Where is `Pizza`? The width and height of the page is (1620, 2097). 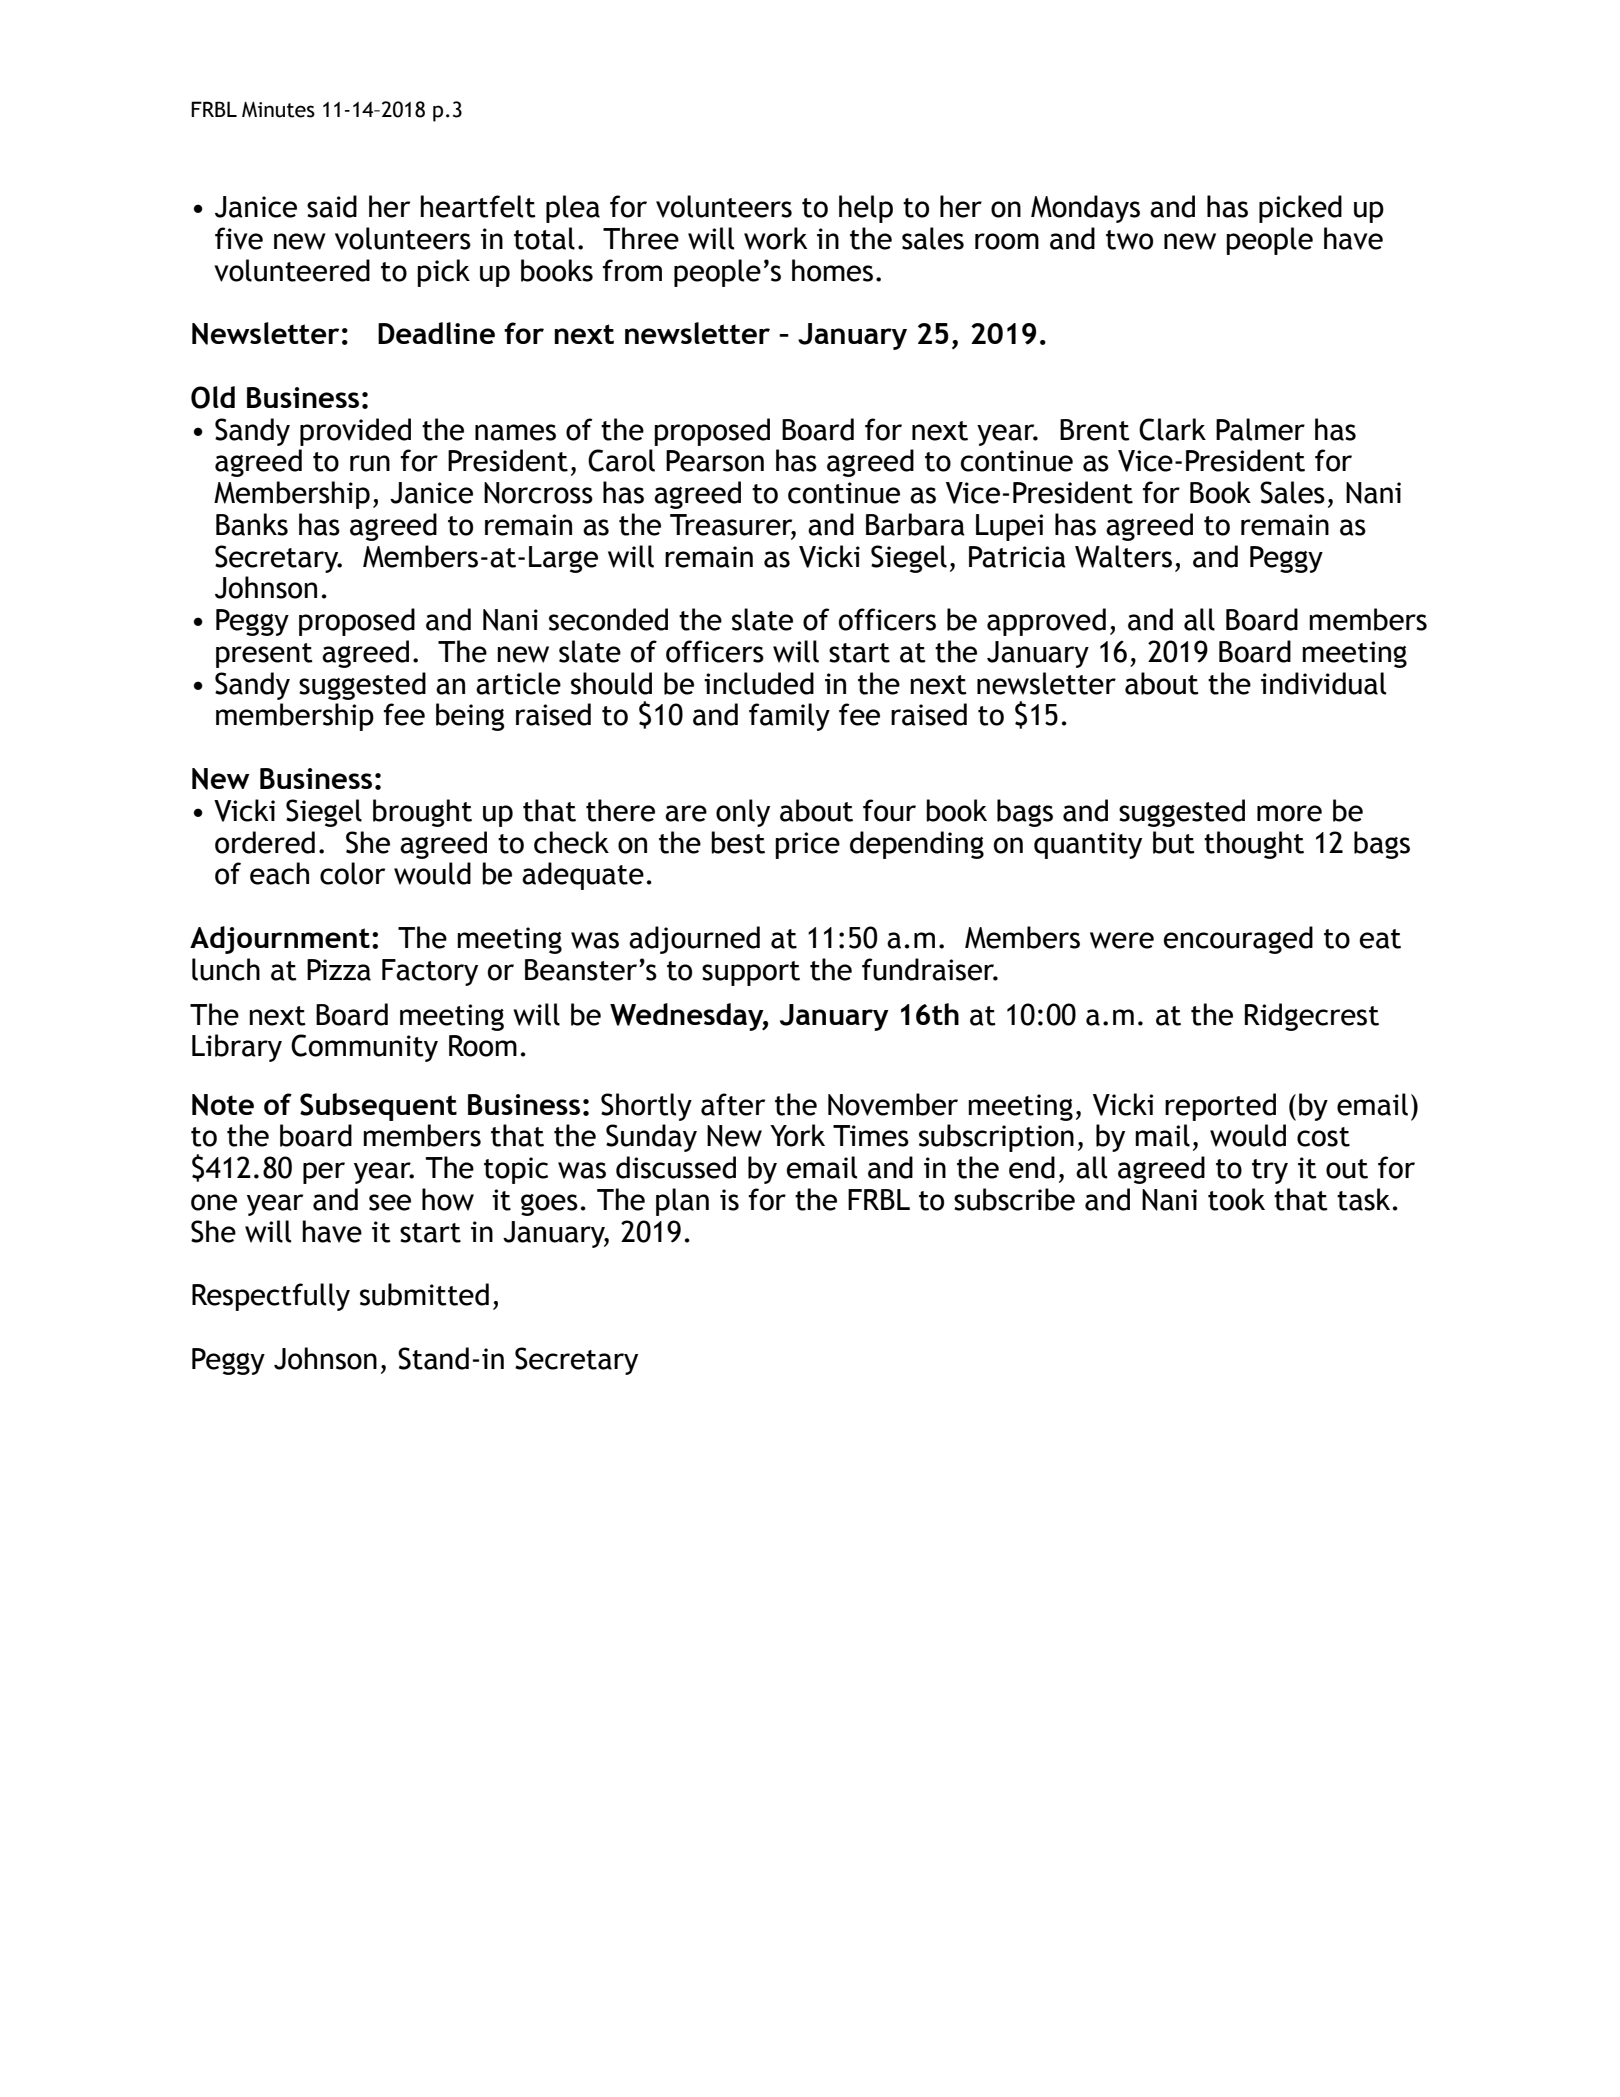 Pizza is located at coordinates (339, 970).
